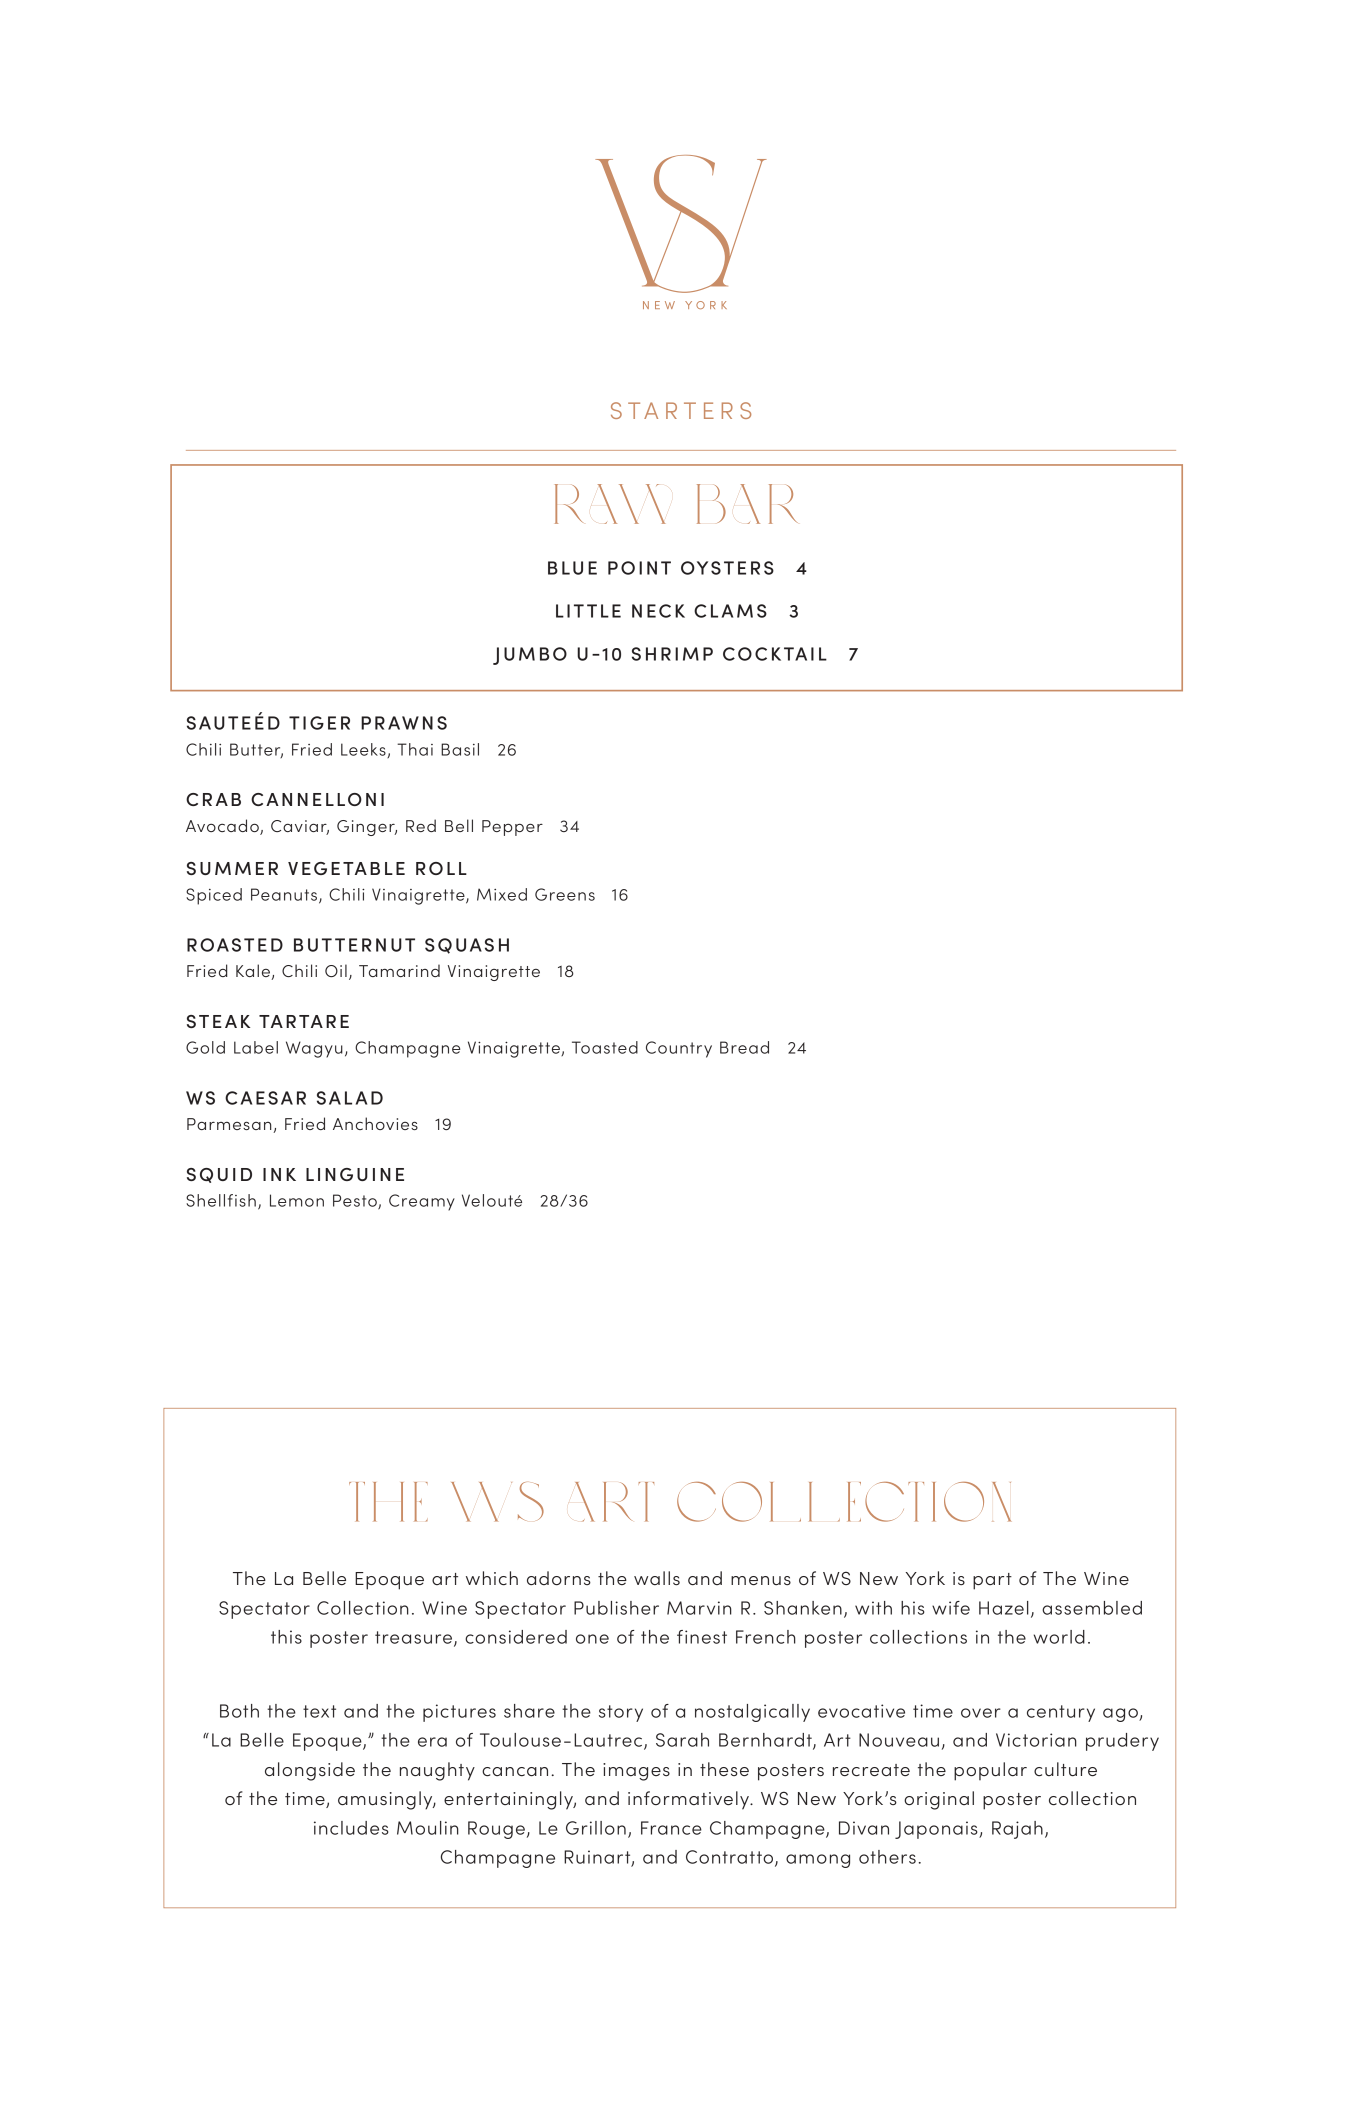 The width and height of the screenshot is (1362, 2104). Describe the element at coordinates (747, 504) in the screenshot. I see `bar` at that location.
